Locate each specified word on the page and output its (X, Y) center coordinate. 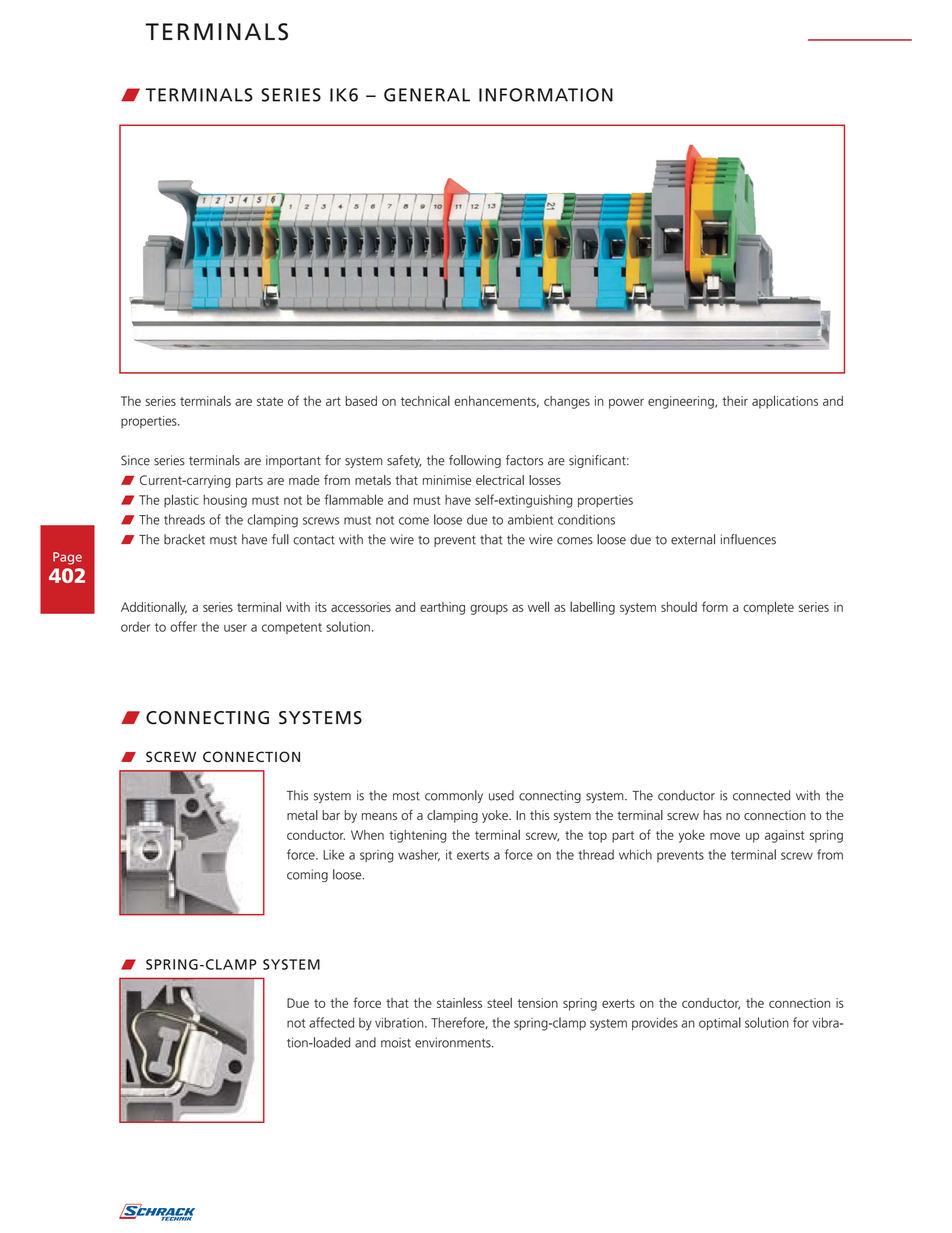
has (712, 815)
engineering (682, 402)
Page (67, 558)
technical (425, 401)
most (406, 796)
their (735, 401)
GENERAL (427, 95)
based (361, 401)
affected (331, 1022)
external (693, 539)
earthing (442, 608)
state (270, 401)
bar (331, 815)
